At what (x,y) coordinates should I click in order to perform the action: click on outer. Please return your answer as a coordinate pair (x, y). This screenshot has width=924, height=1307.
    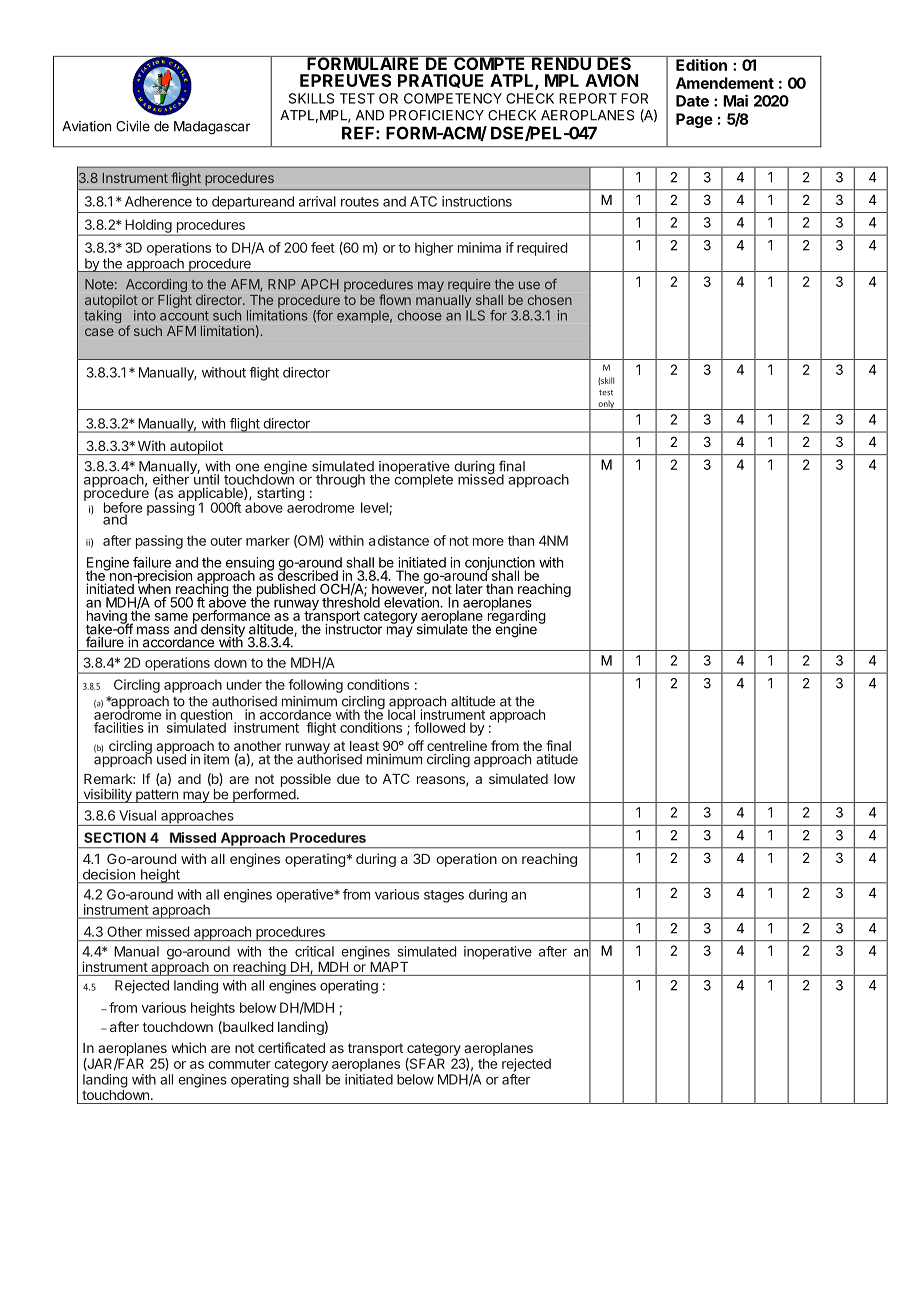
    Looking at the image, I should click on (226, 541).
